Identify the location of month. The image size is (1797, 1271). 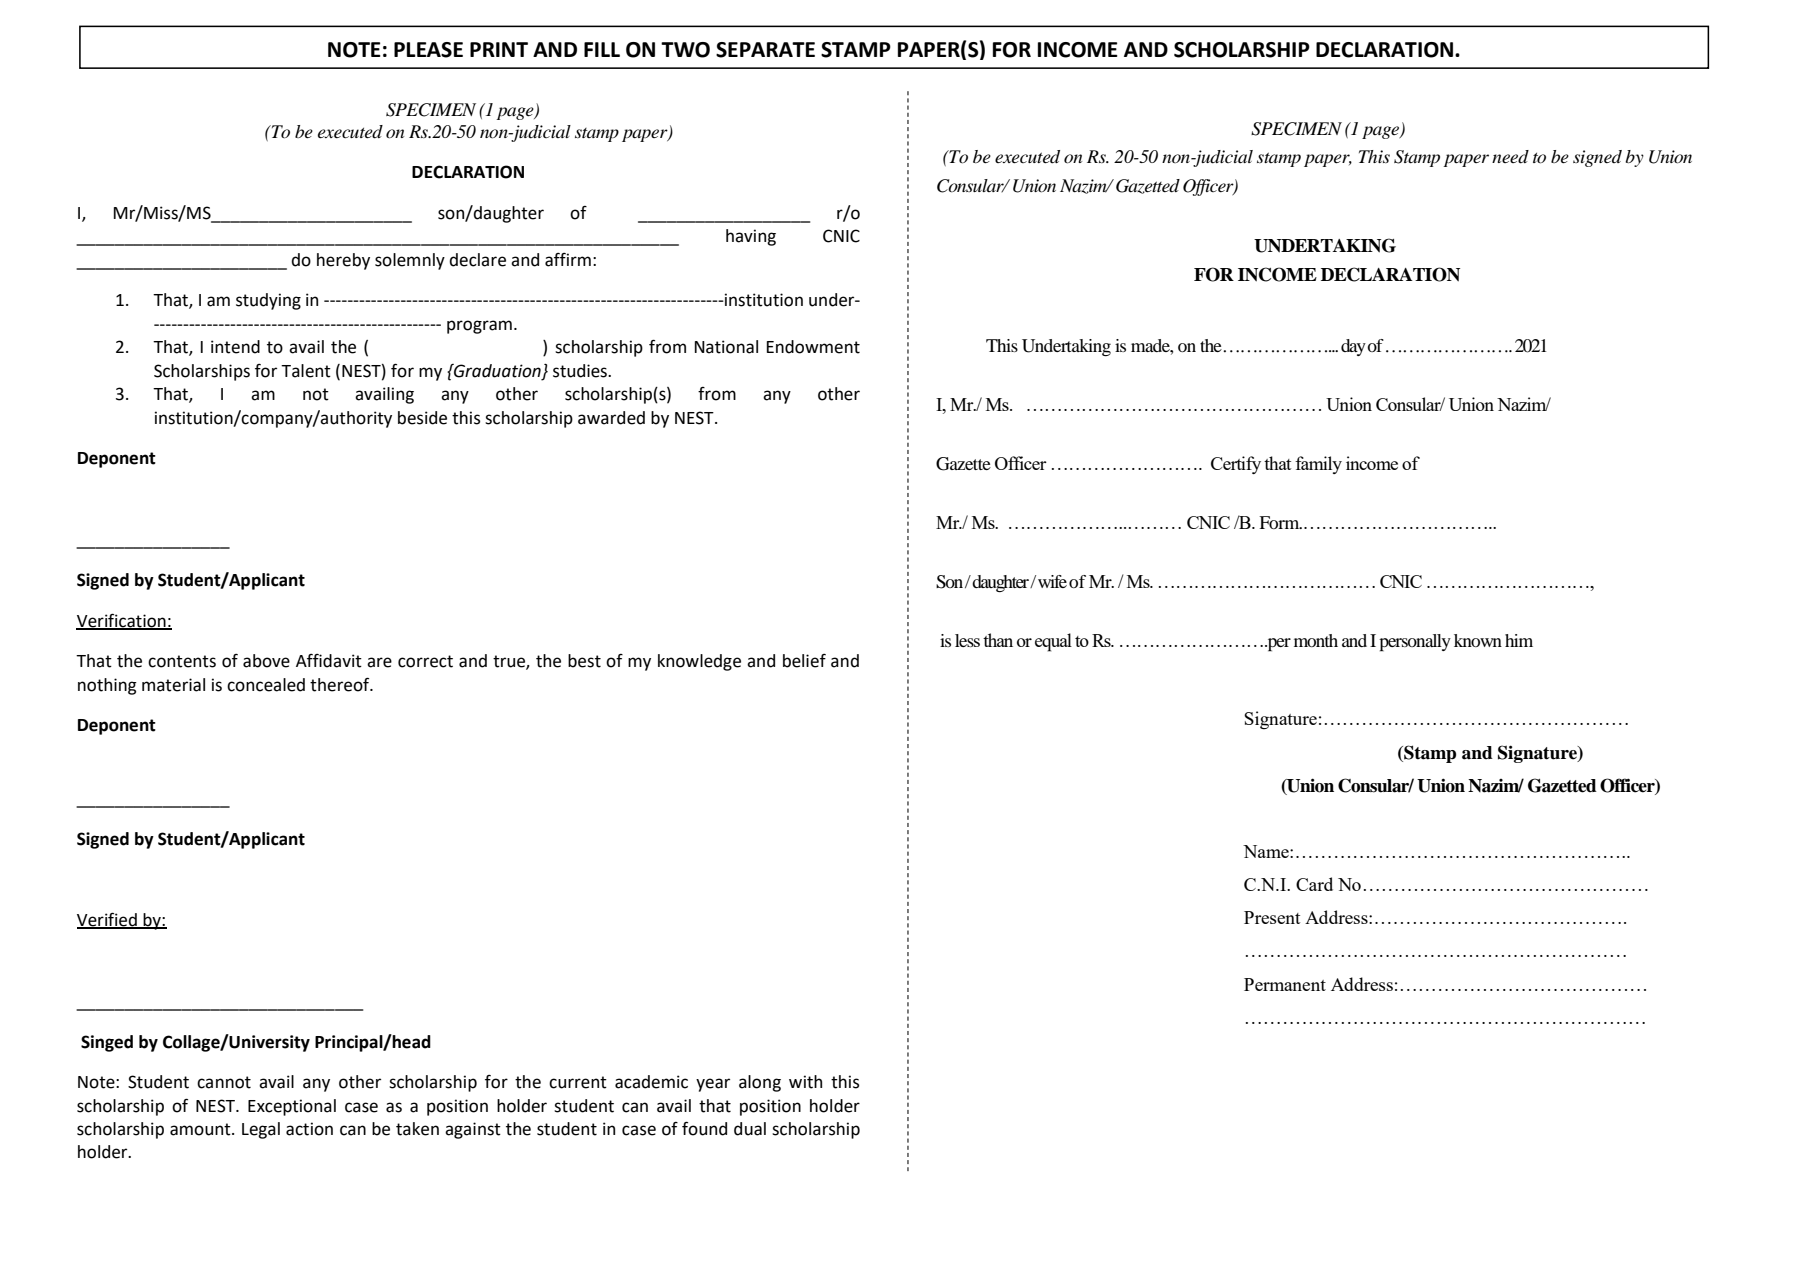
(1316, 640).
